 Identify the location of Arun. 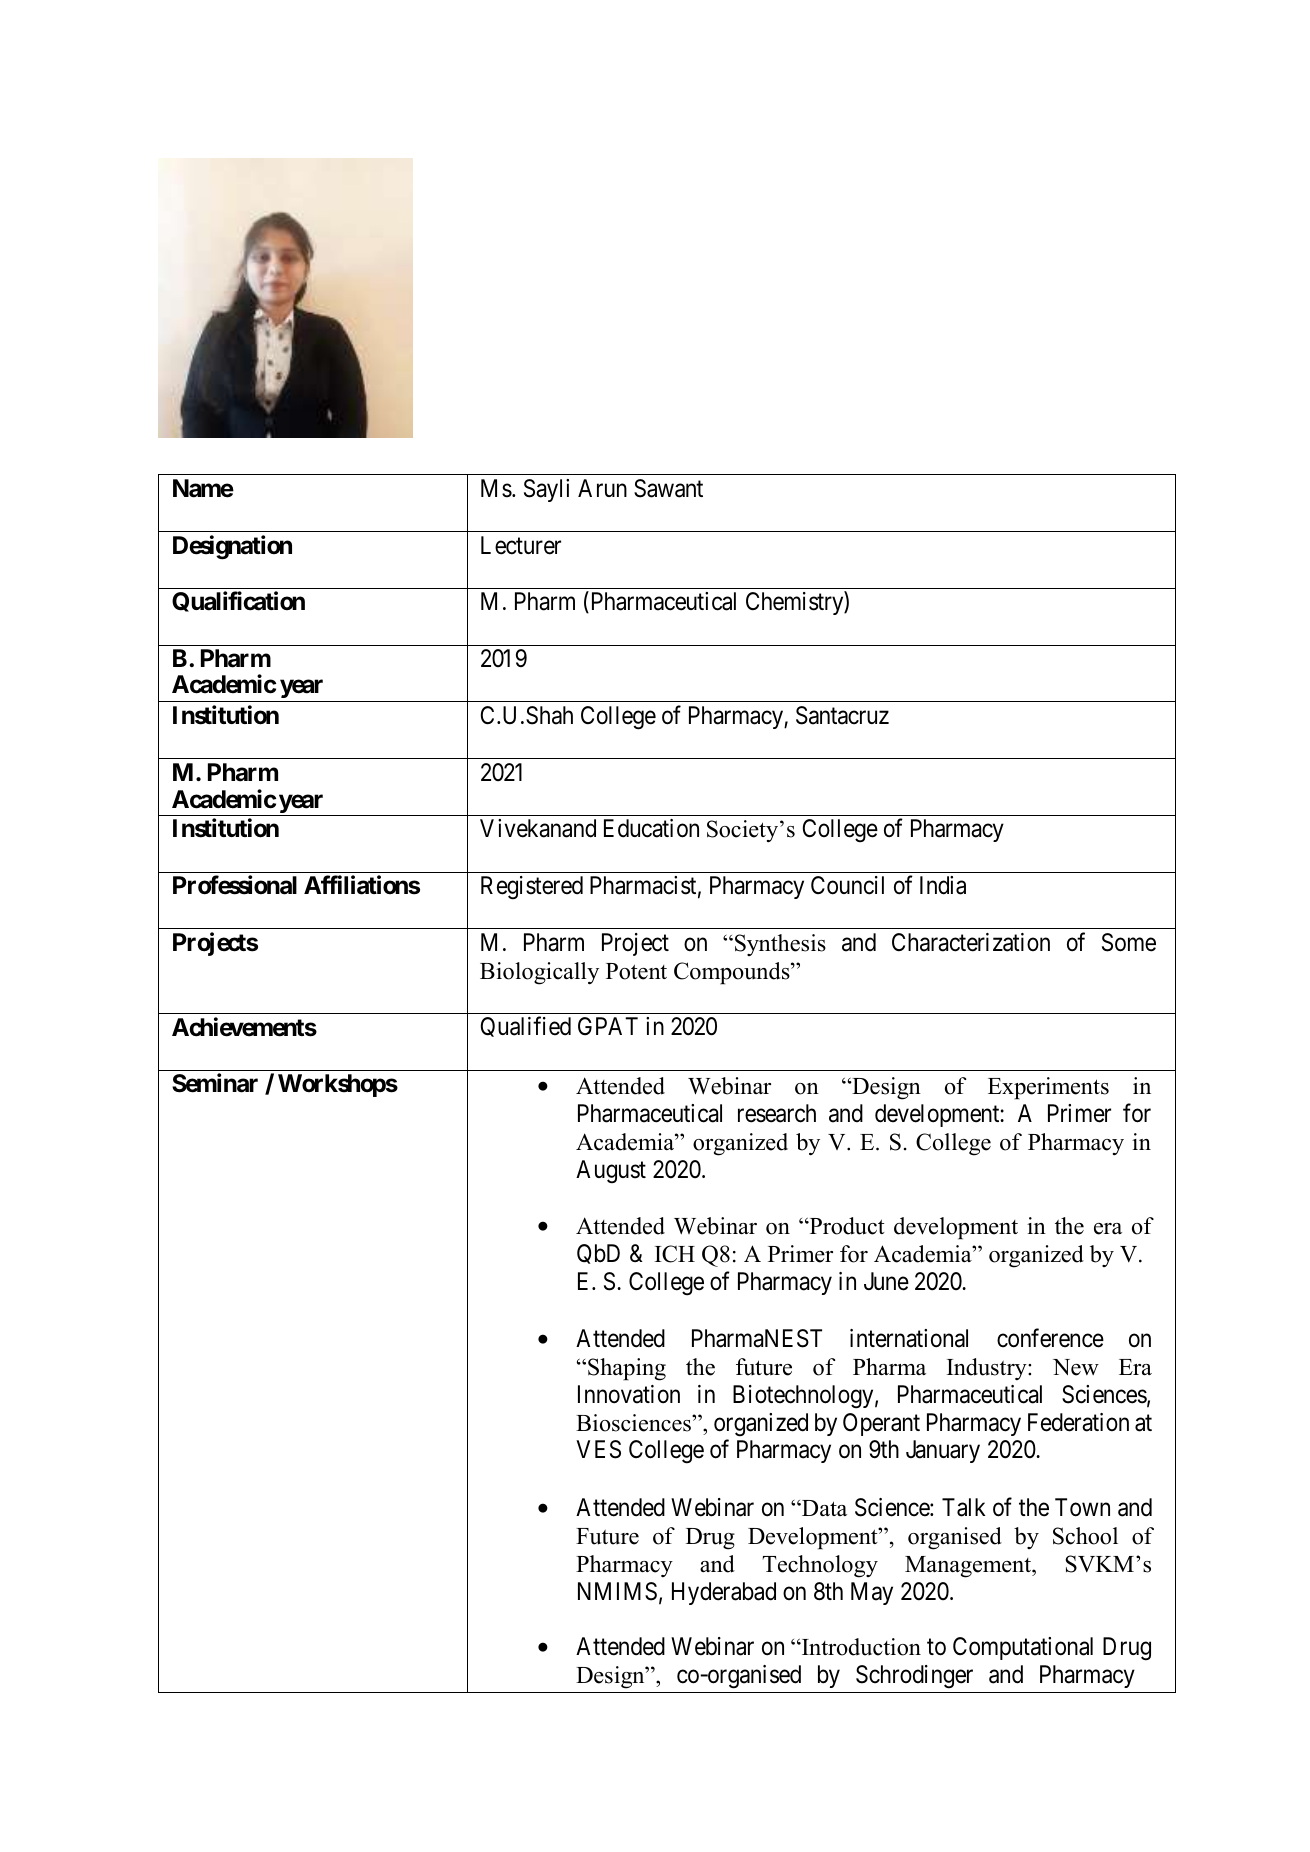
(602, 488).
